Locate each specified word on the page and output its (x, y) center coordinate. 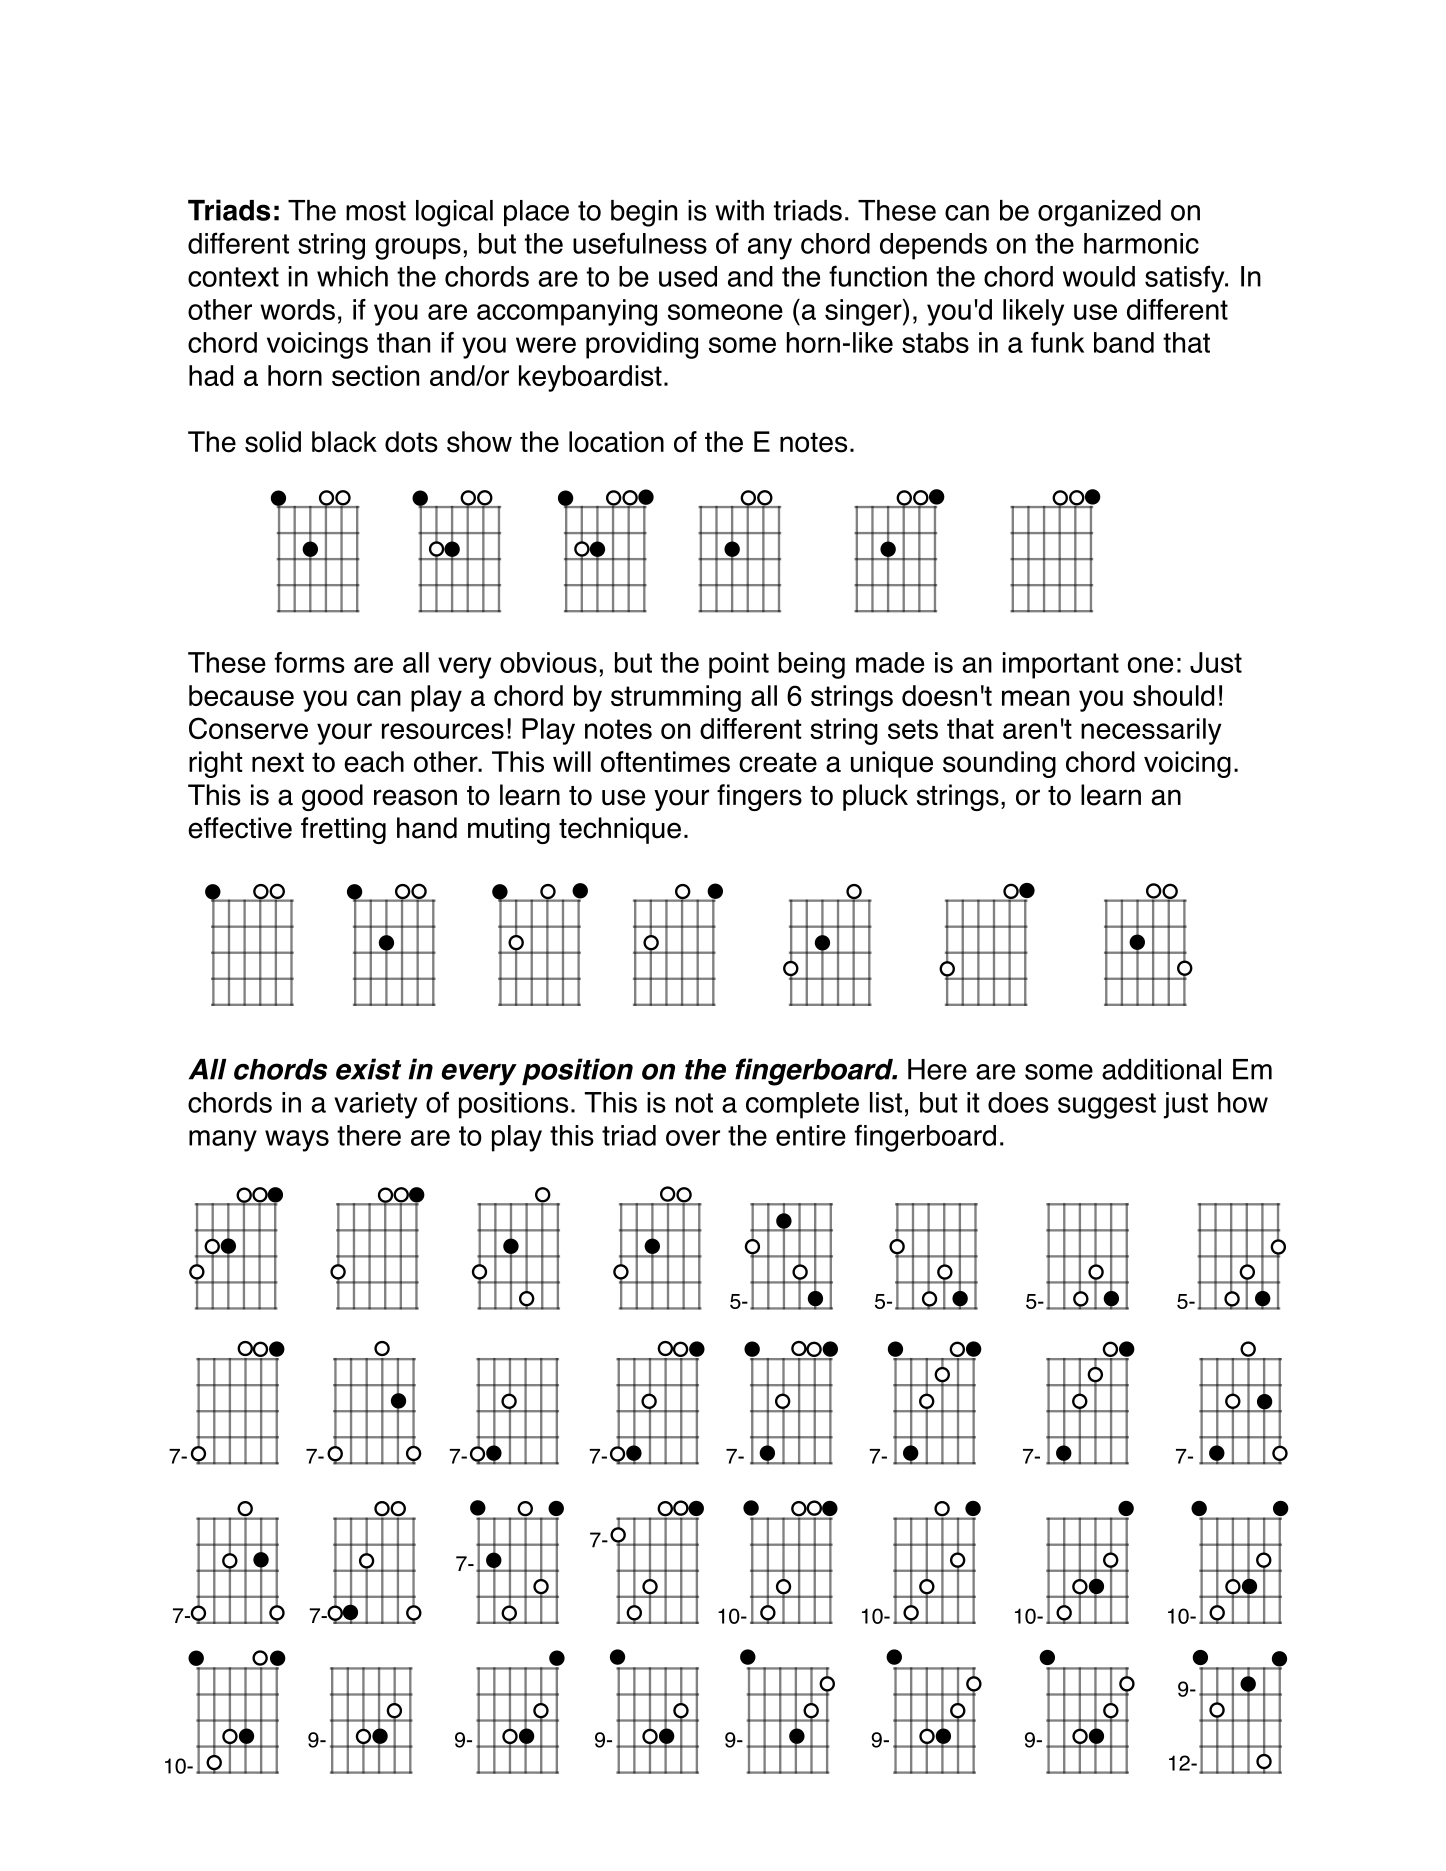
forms (309, 662)
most (376, 211)
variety (375, 1105)
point (739, 665)
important (1061, 665)
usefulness (640, 243)
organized (1099, 213)
